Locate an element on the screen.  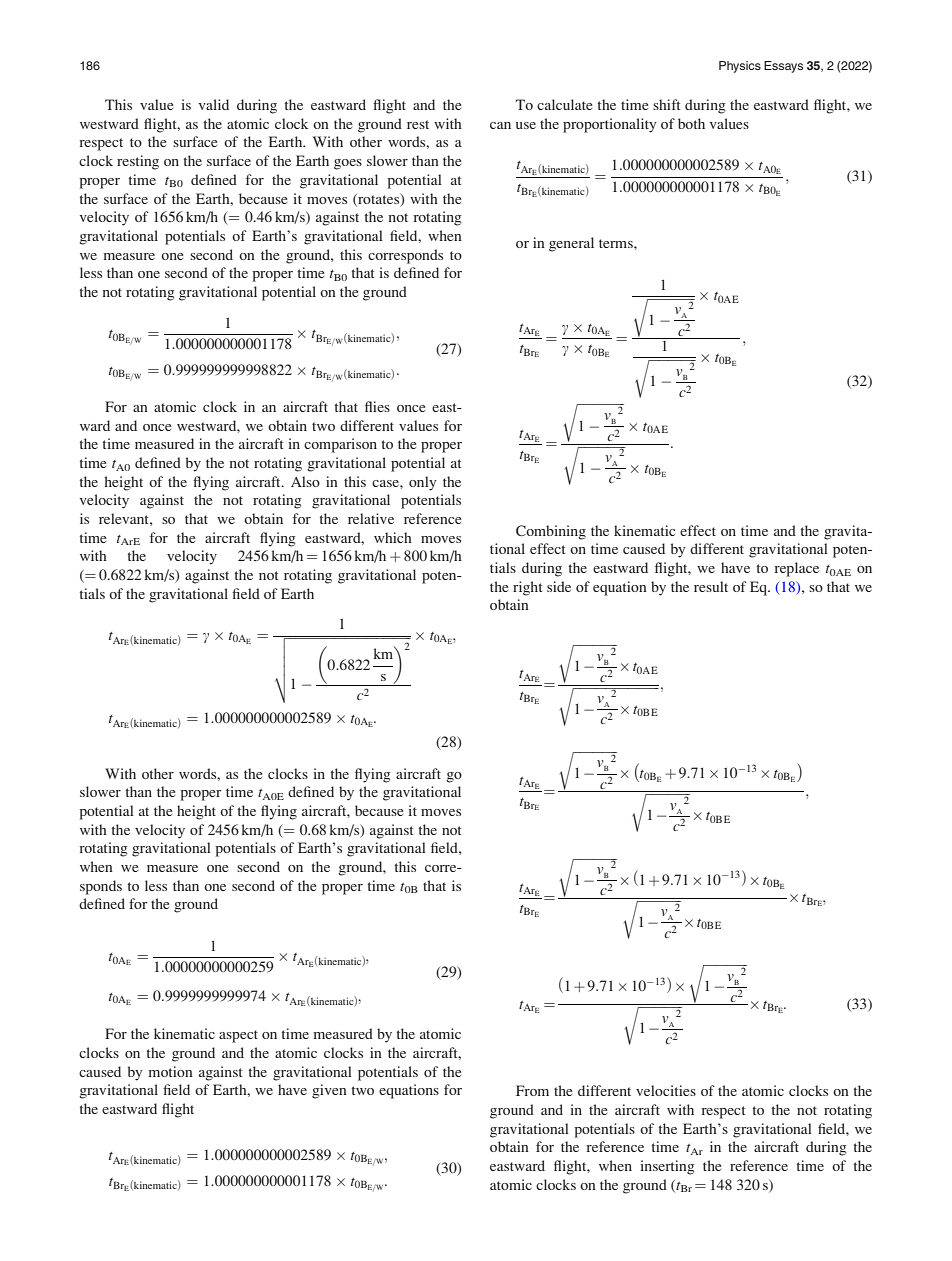
can is located at coordinates (500, 125).
